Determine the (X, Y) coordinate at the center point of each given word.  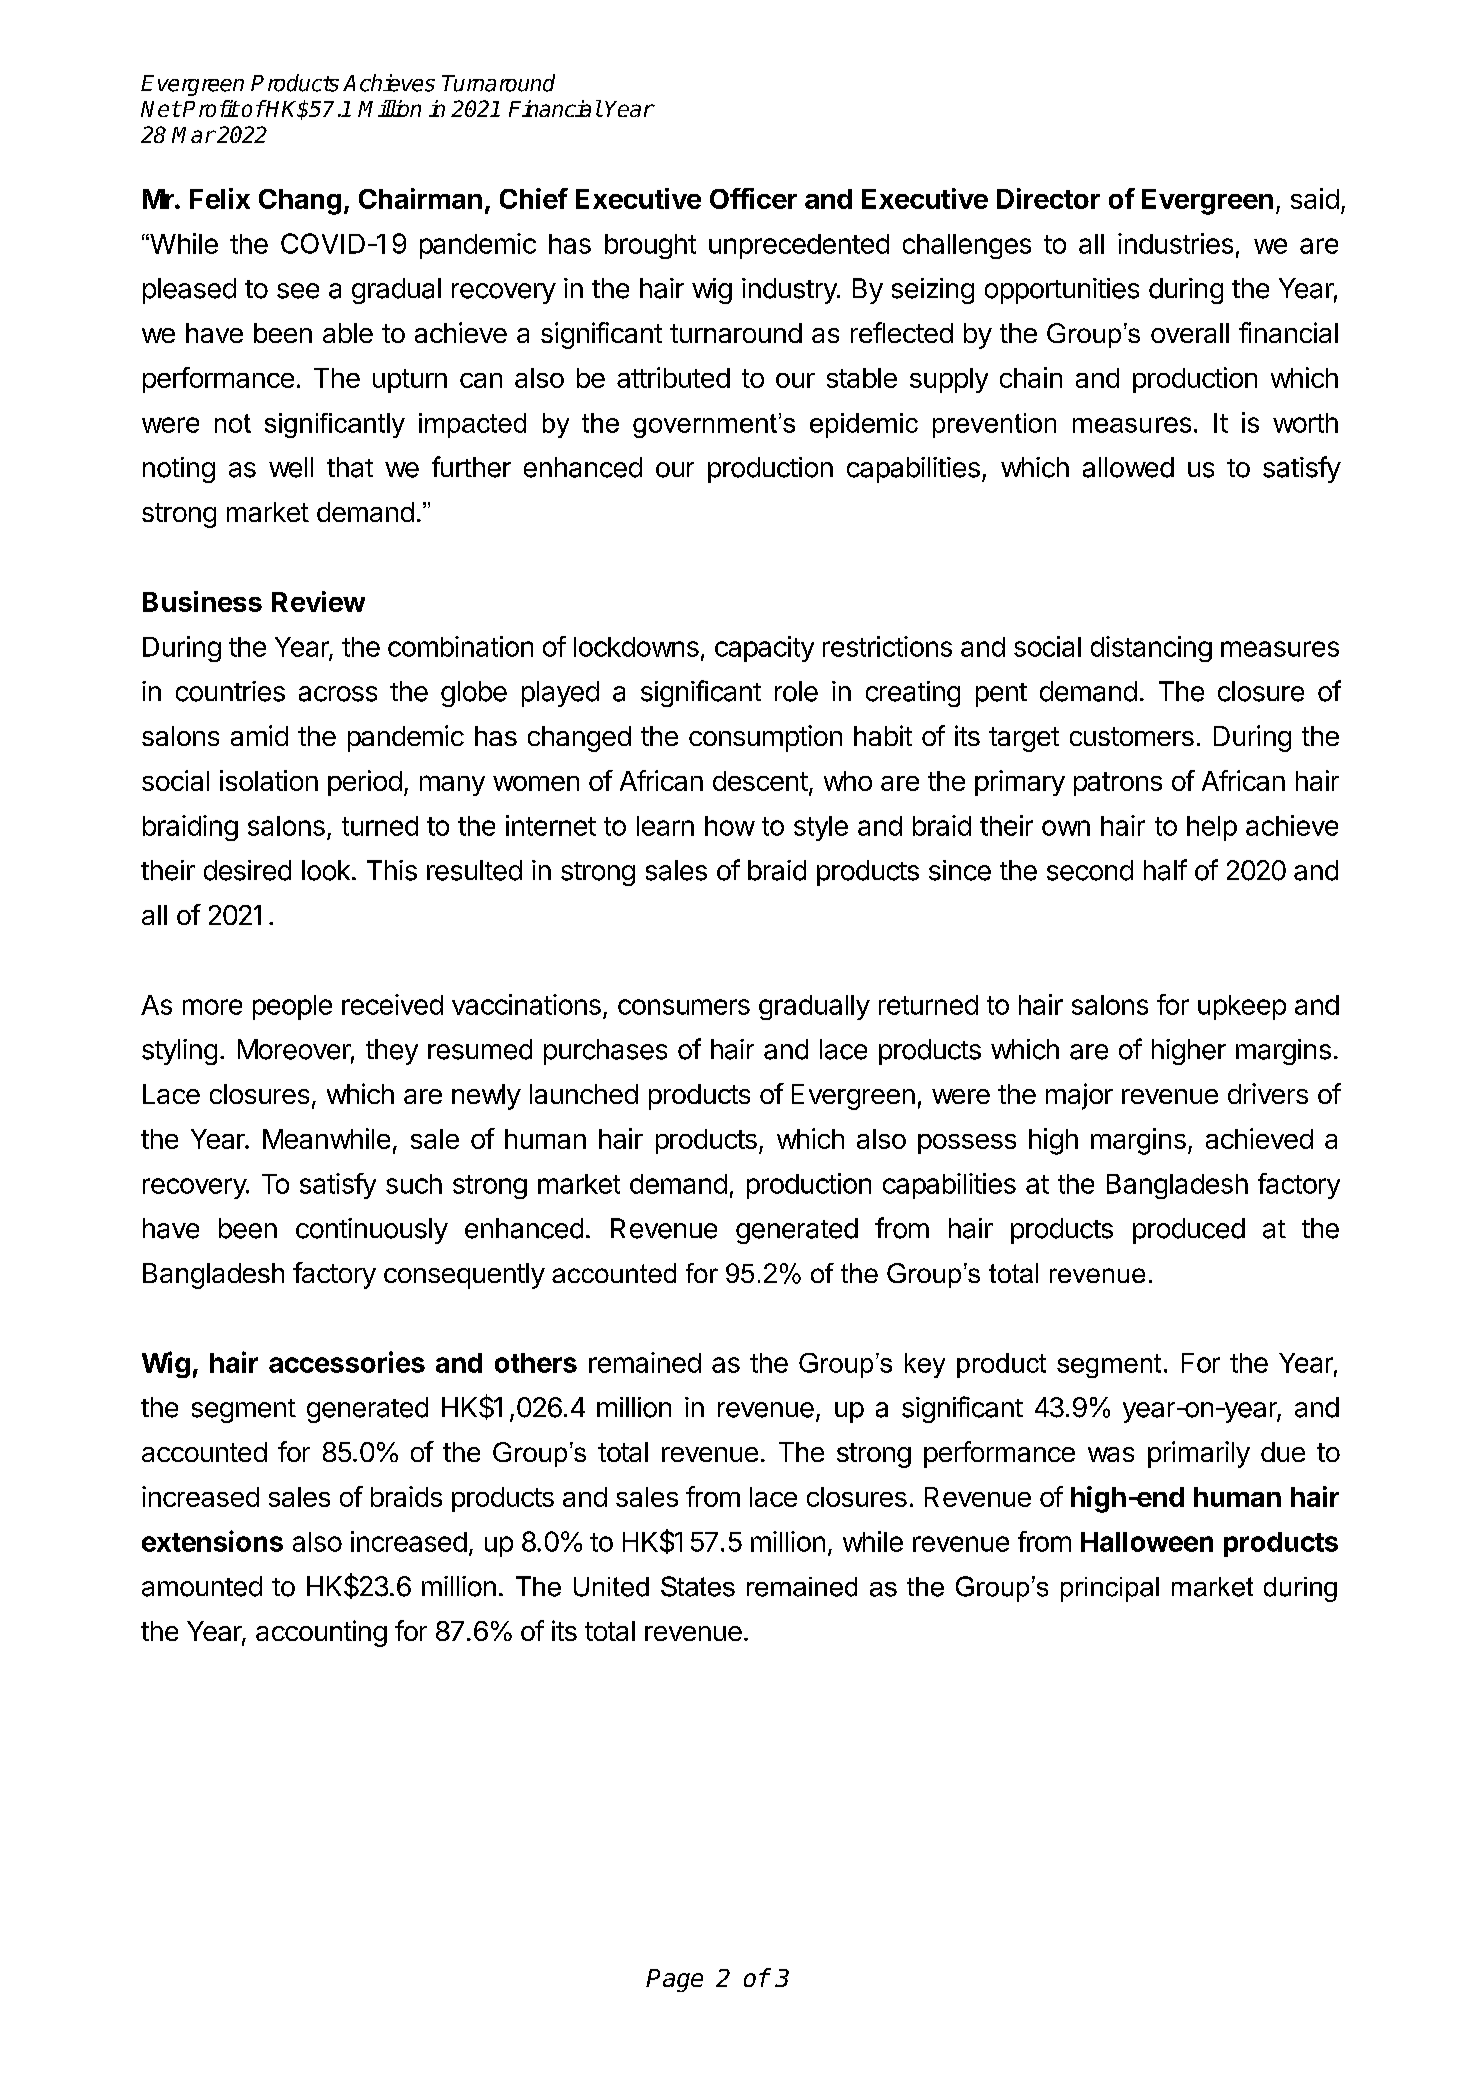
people (292, 1007)
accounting (321, 1633)
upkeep (1242, 1007)
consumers (684, 1007)
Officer (753, 198)
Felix (220, 198)
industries (1175, 243)
